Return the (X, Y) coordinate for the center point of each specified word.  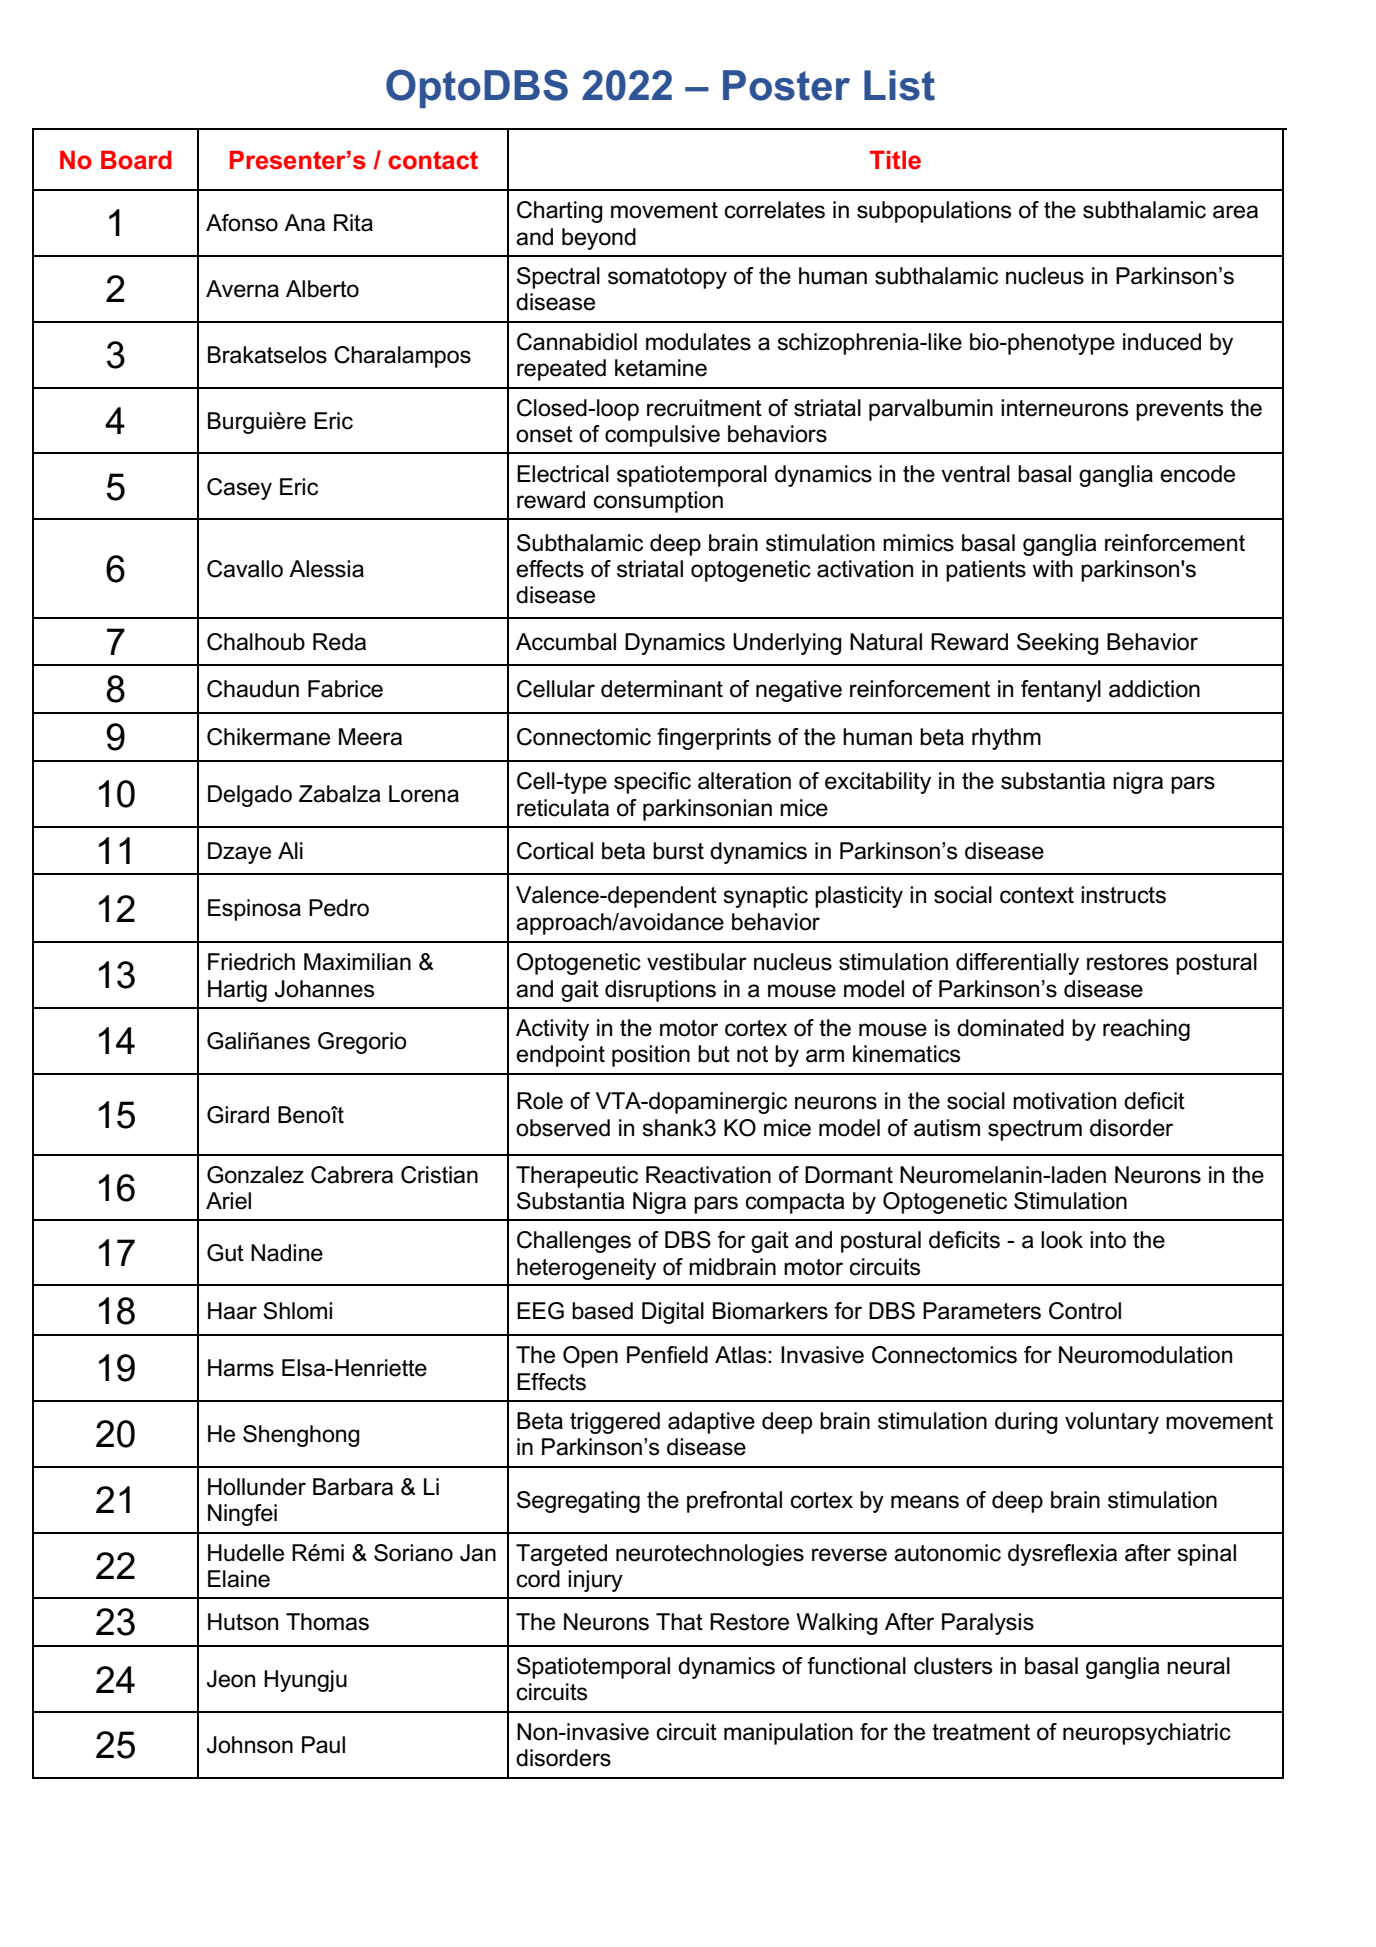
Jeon (231, 1679)
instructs (1123, 895)
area (1235, 212)
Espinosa (254, 910)
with (1052, 568)
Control (1085, 1311)
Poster (786, 85)
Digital (673, 1313)
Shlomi (297, 1311)
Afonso (242, 223)
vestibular (697, 962)
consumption (658, 502)
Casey (239, 489)
